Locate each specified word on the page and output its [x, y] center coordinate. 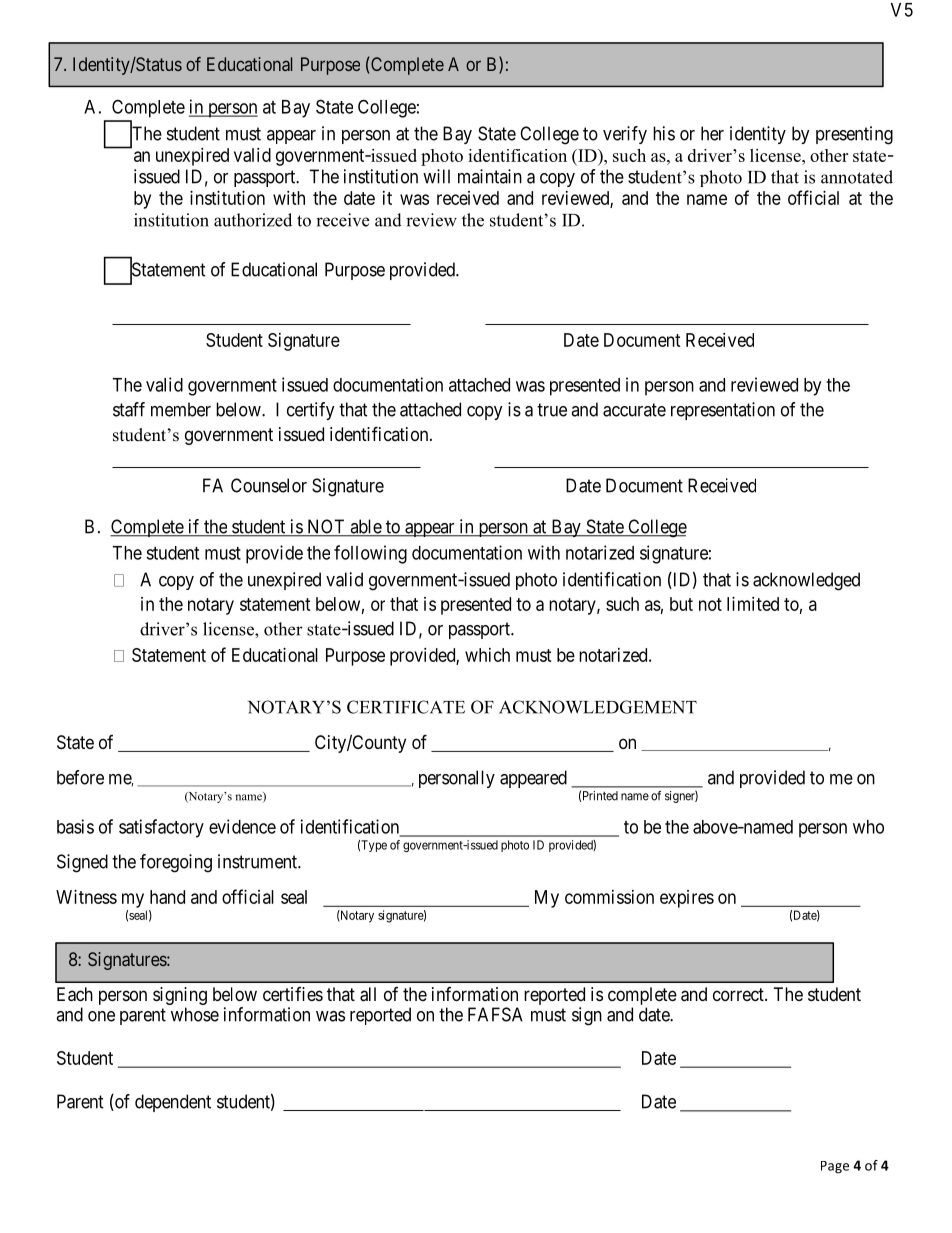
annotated [857, 177]
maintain [490, 176]
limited [753, 604]
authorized [253, 220]
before [80, 777]
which [487, 655]
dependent [173, 1103]
